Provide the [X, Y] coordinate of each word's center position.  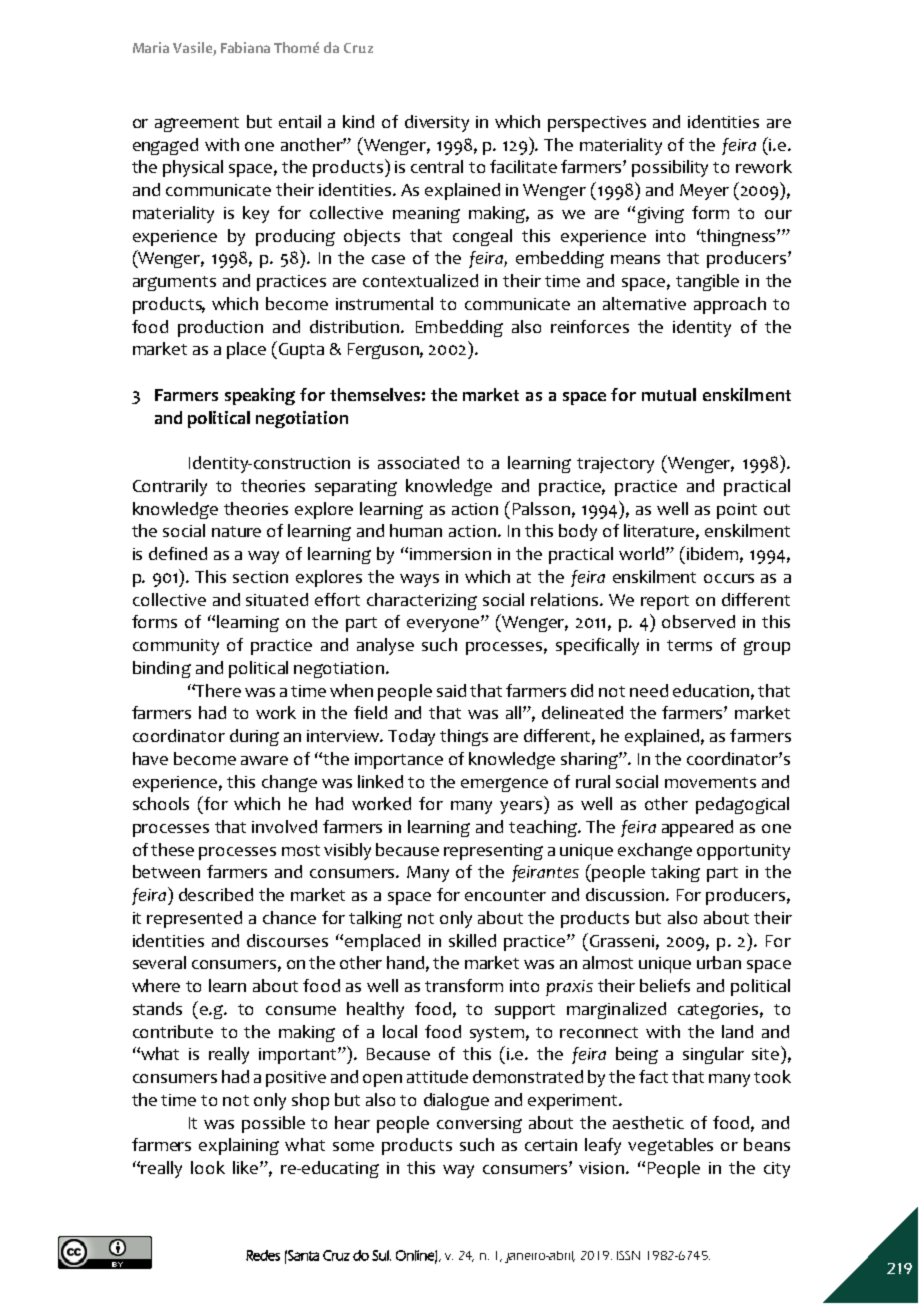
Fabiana [245, 47]
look [208, 1167]
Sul [381, 1255]
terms [689, 645]
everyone [444, 625]
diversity [437, 123]
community [176, 647]
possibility [670, 168]
